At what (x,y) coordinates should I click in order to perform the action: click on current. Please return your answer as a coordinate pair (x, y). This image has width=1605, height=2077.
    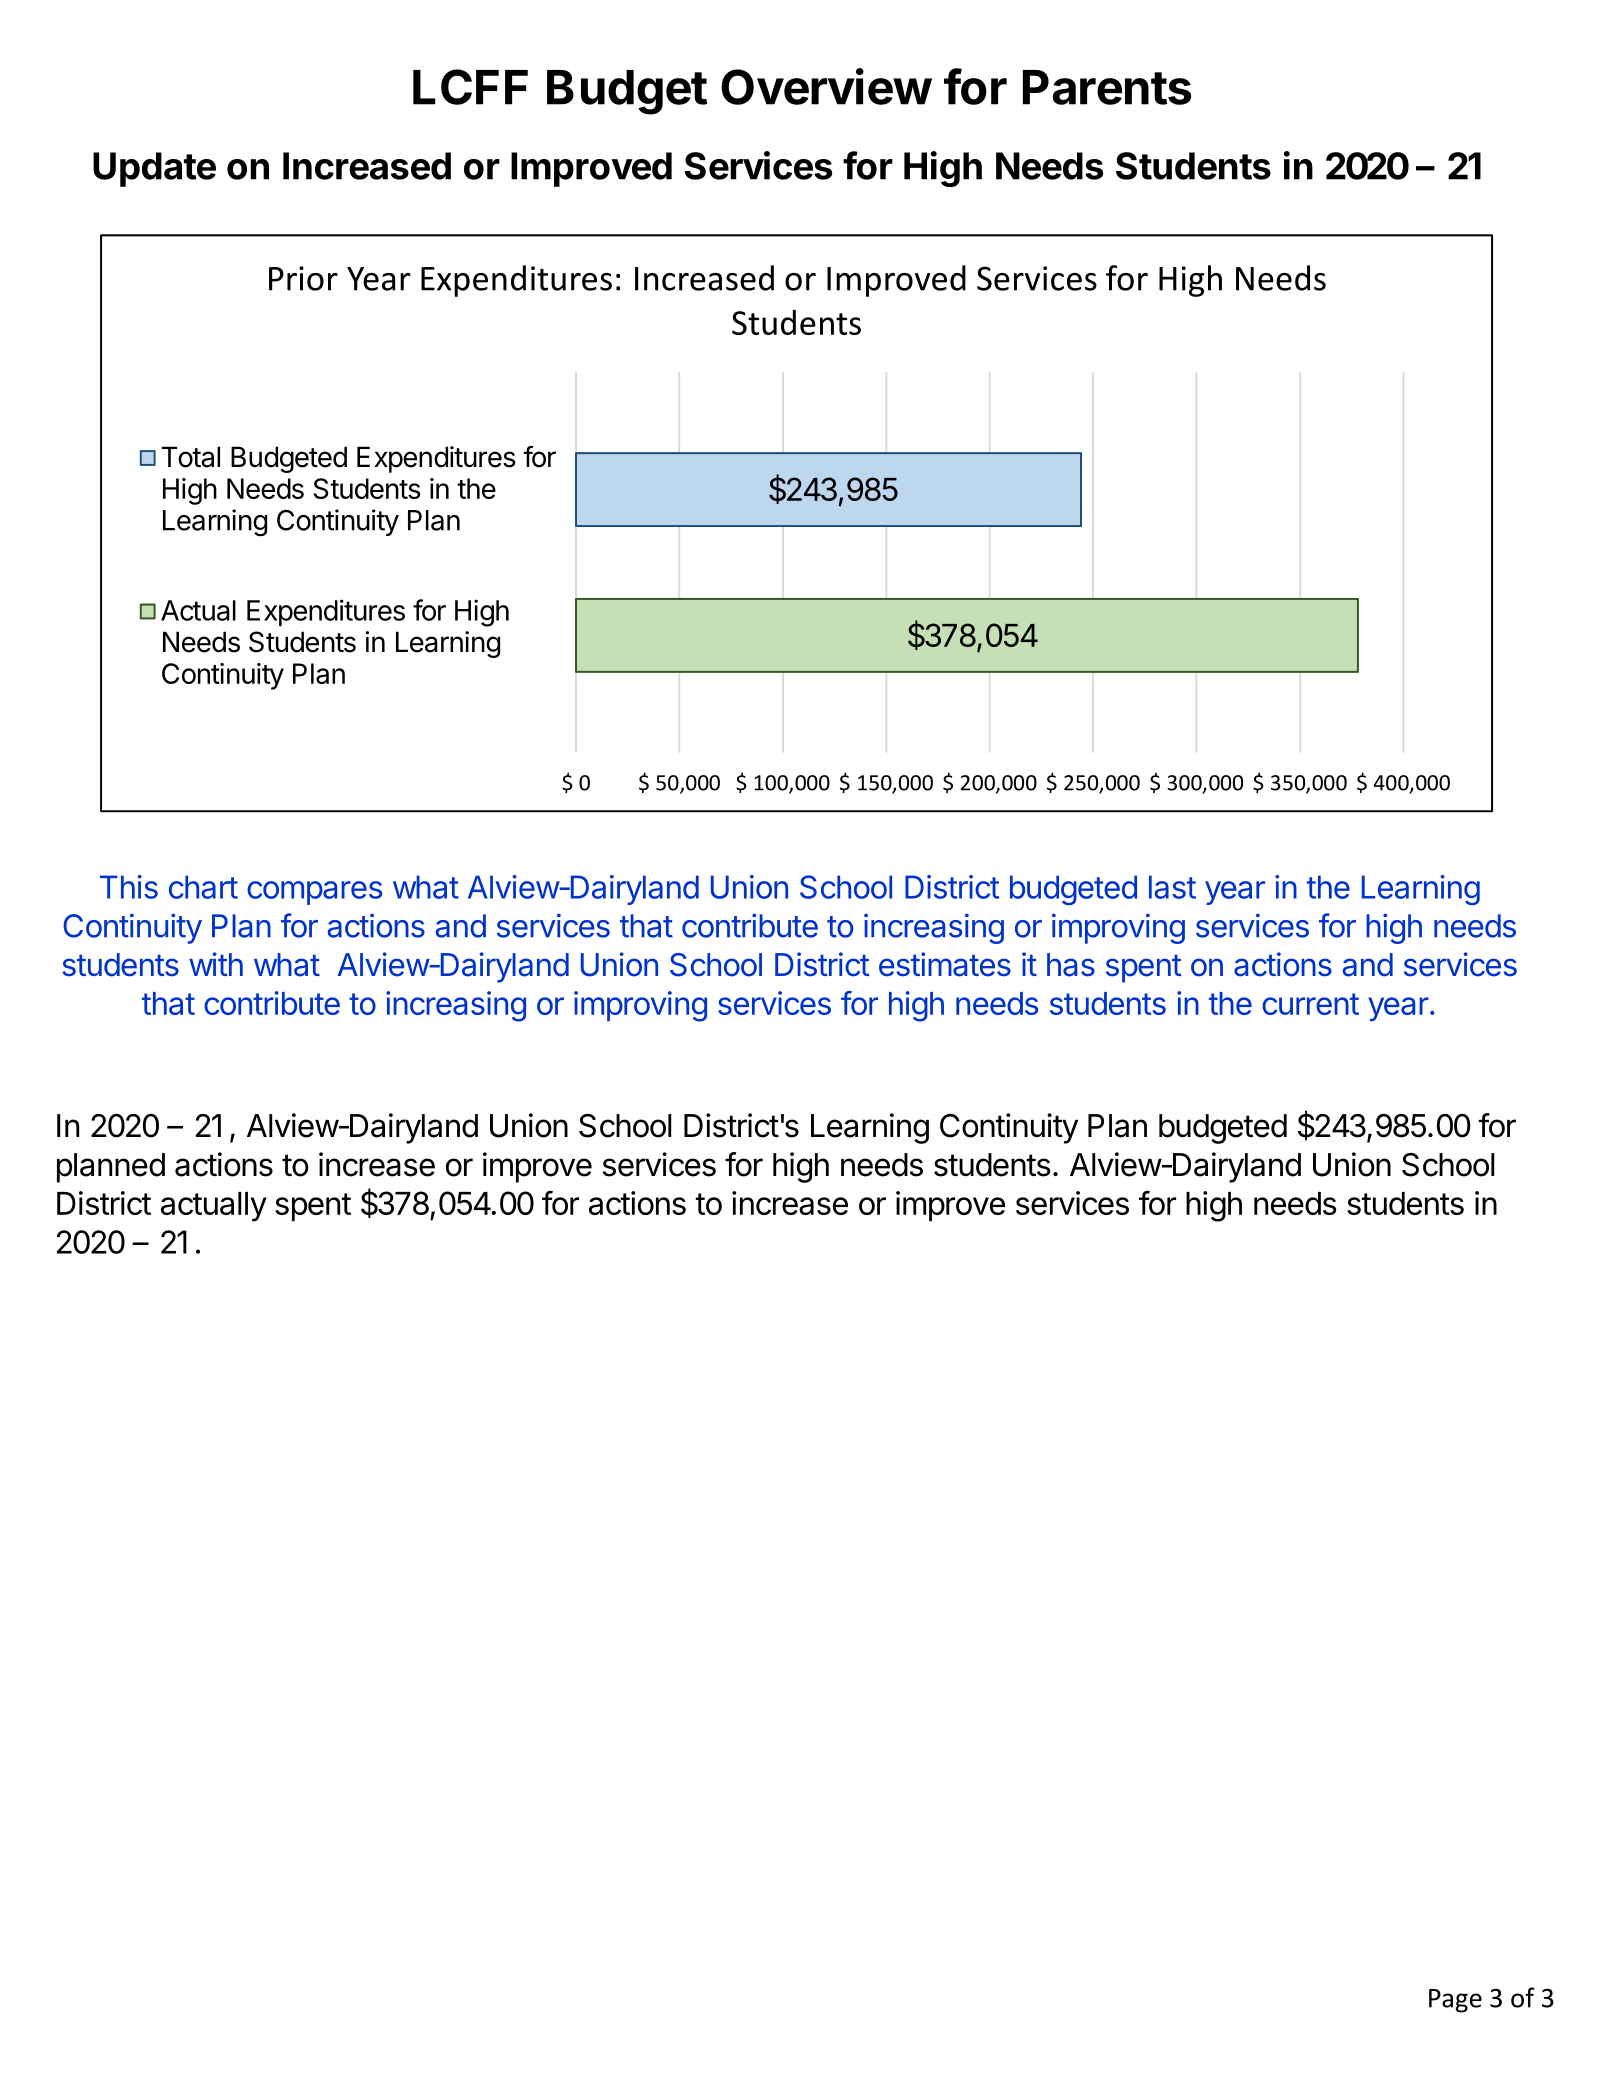
    Looking at the image, I should click on (1310, 1004).
